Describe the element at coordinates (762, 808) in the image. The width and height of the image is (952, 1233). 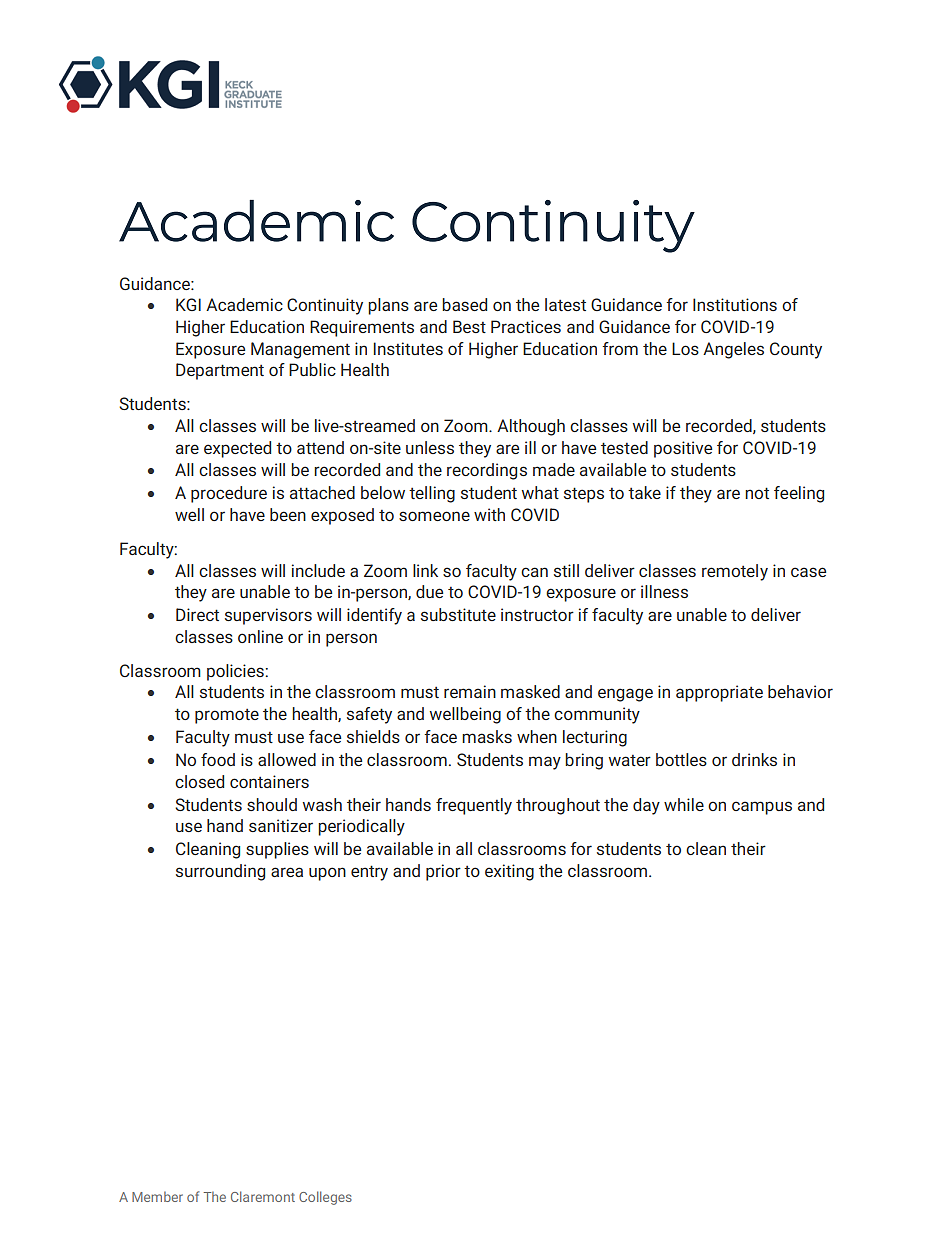
I see `campus` at that location.
